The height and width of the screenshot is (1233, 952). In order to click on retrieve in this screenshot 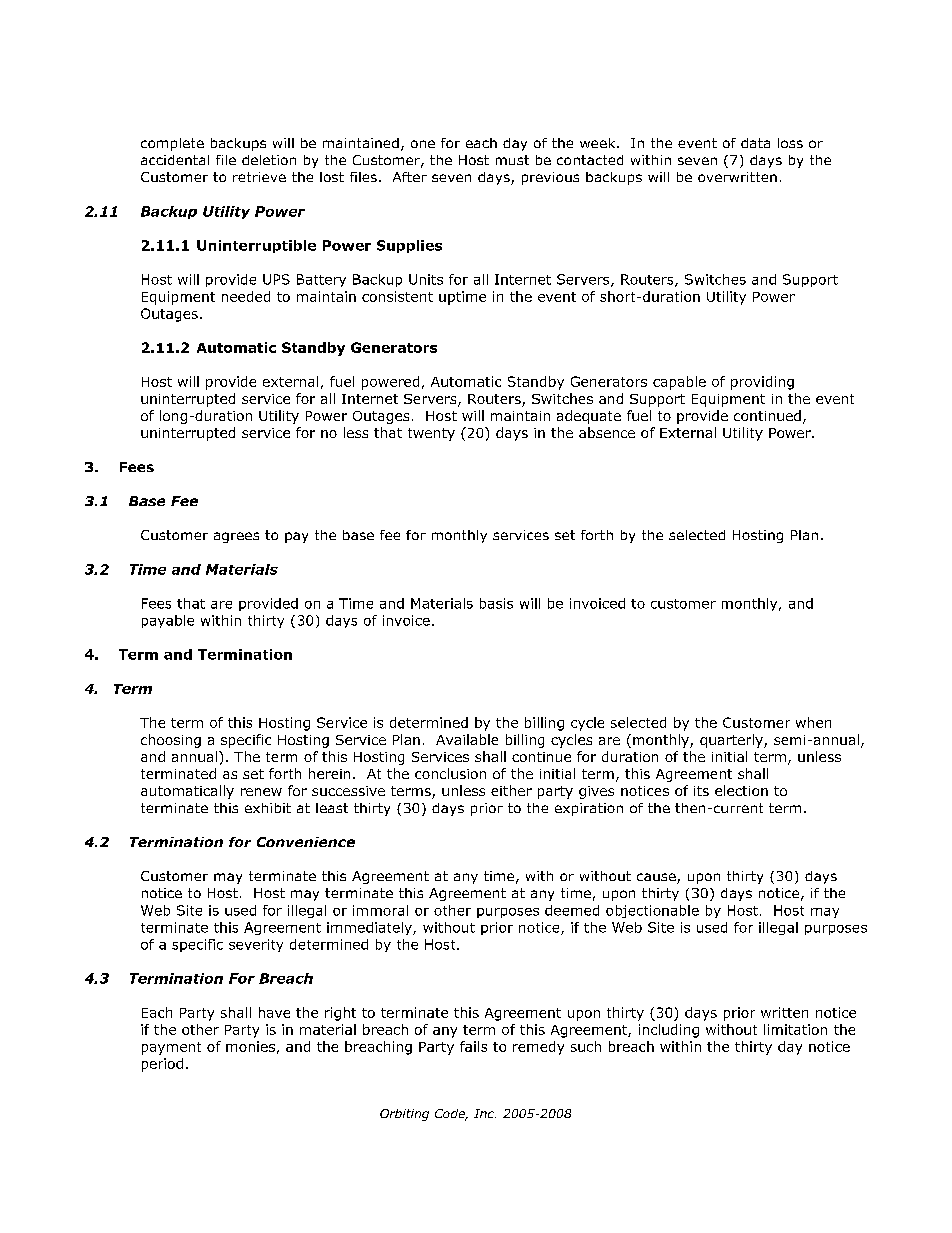, I will do `click(259, 177)`.
